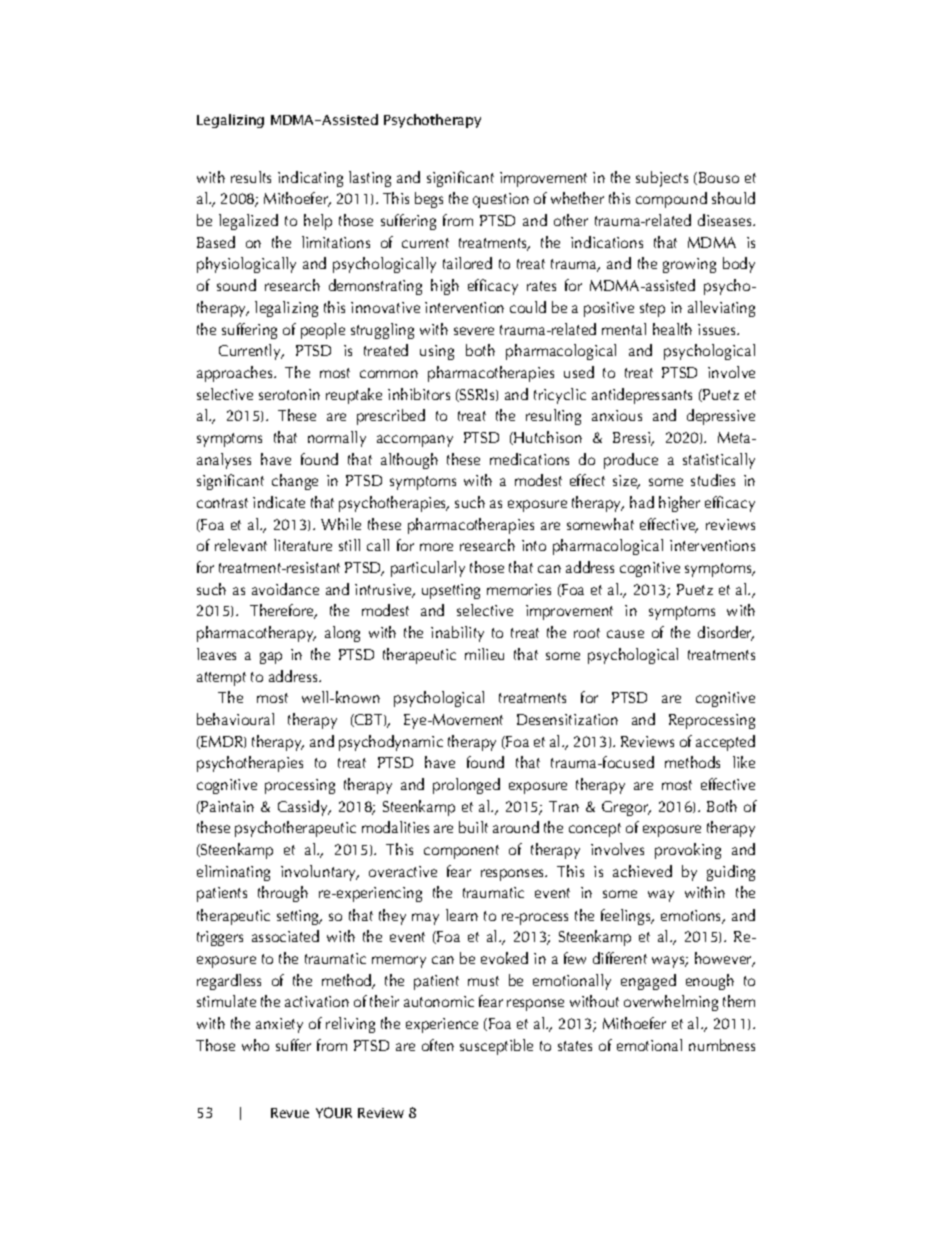 The height and width of the document is (1233, 952). What do you see at coordinates (279, 502) in the document?
I see `indicate` at bounding box center [279, 502].
